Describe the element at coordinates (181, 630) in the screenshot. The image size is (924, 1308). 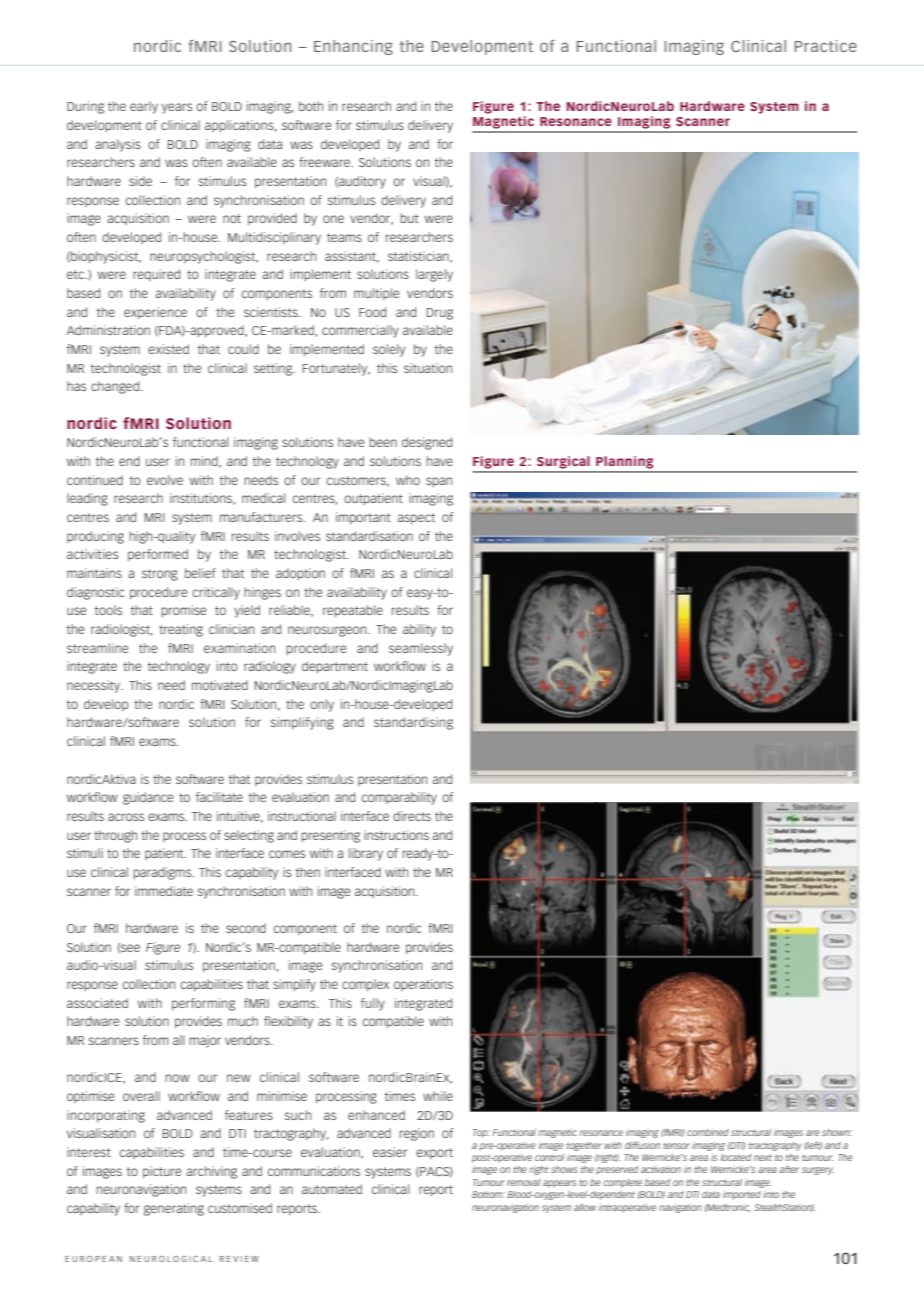
I see `treating` at that location.
